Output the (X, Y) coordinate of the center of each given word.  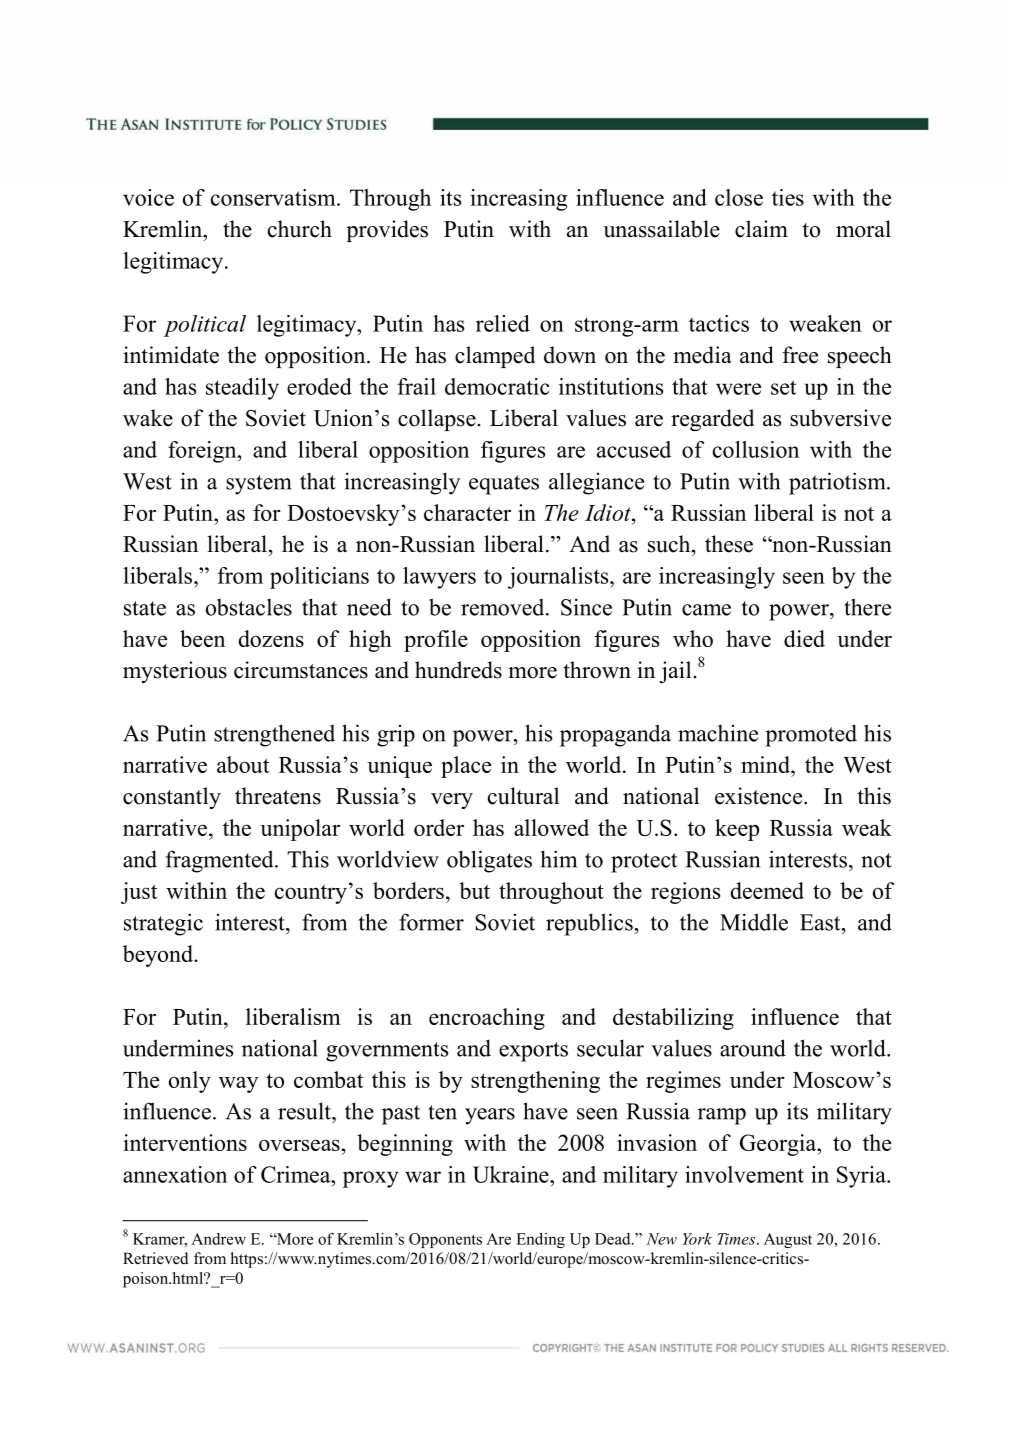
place (466, 767)
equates (504, 485)
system (258, 485)
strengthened (274, 735)
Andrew (218, 1239)
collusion (756, 449)
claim (761, 229)
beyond (159, 956)
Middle (754, 922)
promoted (811, 735)
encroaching (487, 1019)
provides (387, 231)
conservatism (274, 197)
